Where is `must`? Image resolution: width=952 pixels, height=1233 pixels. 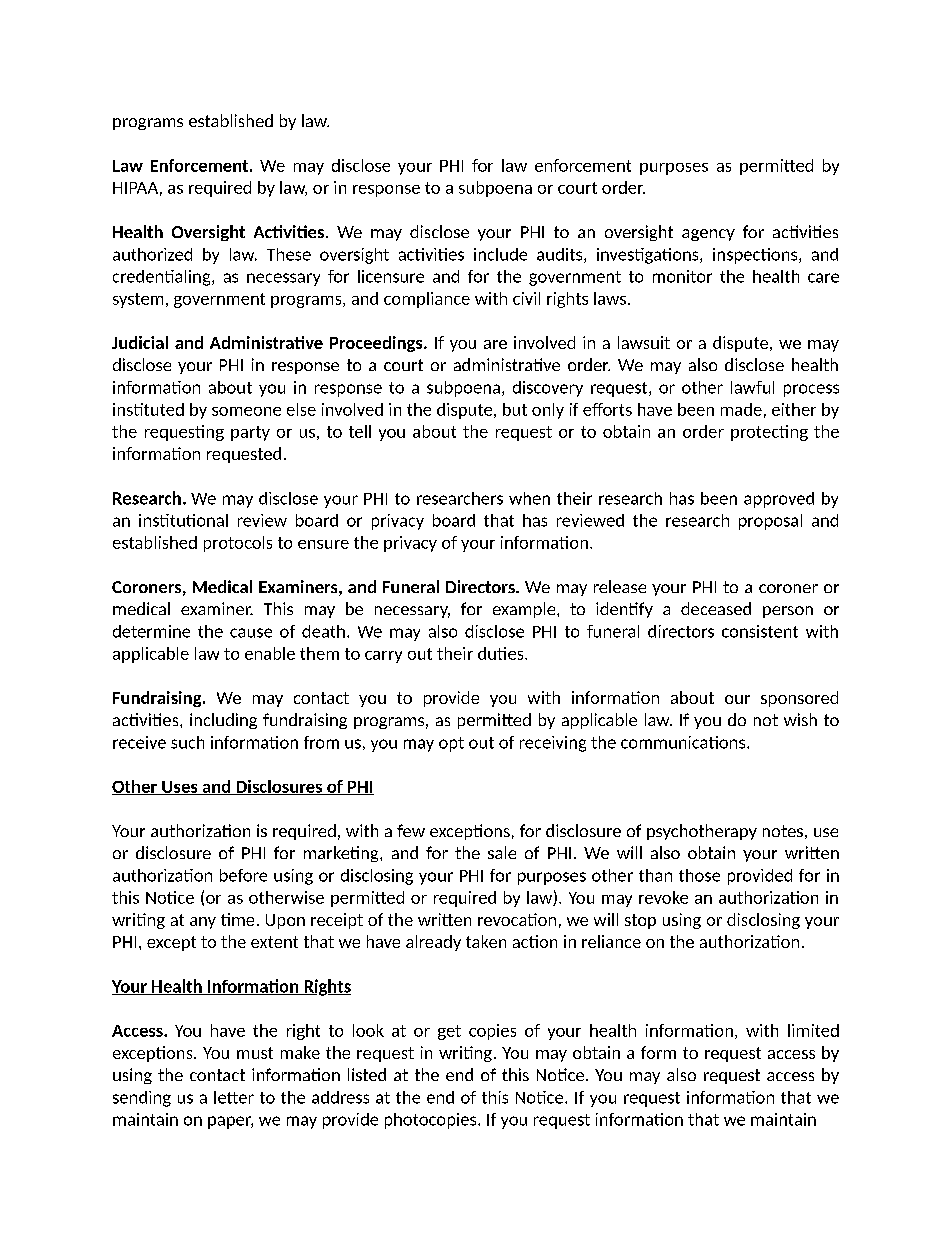
must is located at coordinates (255, 1053).
